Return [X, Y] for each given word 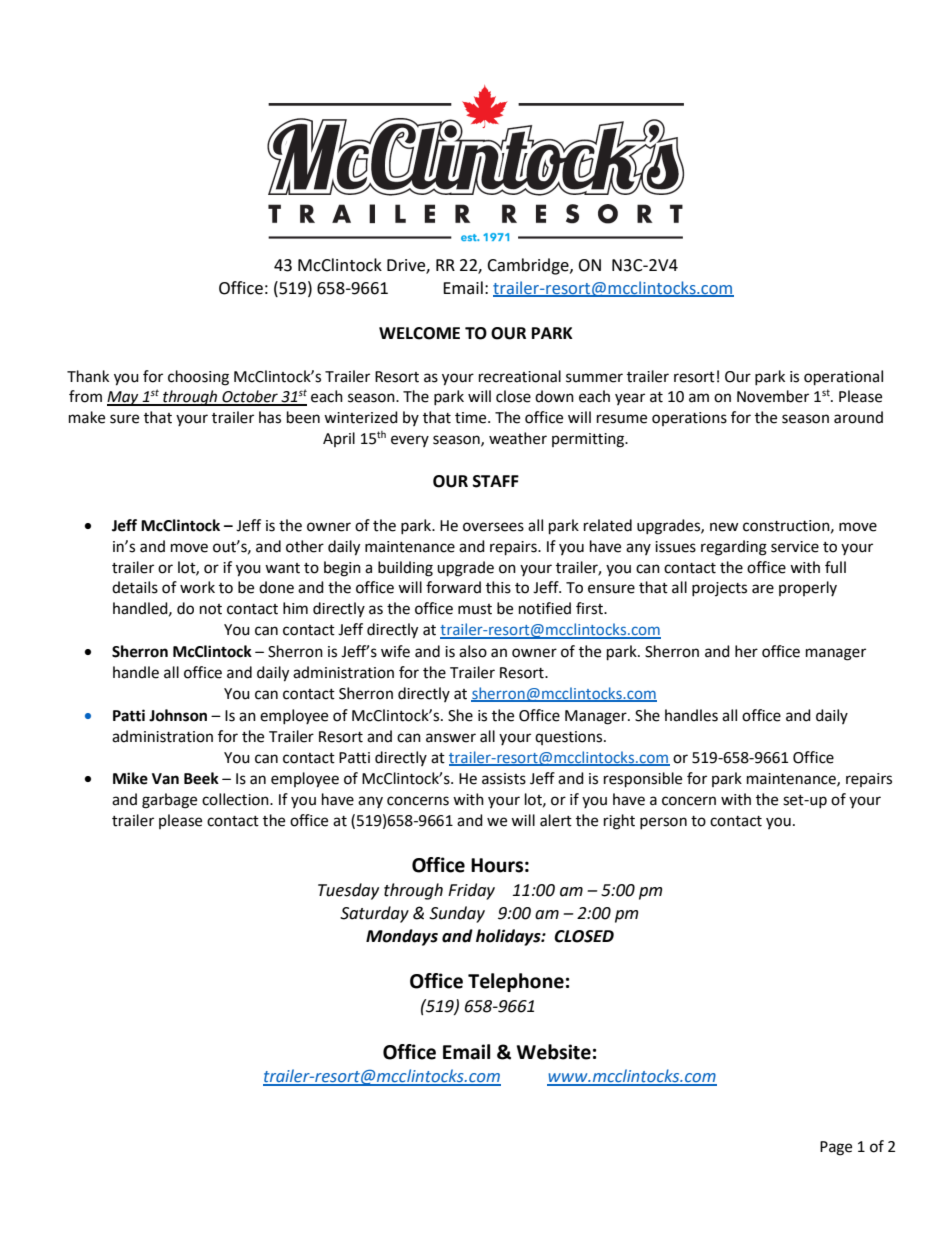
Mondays [402, 937]
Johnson [178, 715]
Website [554, 1052]
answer [451, 738]
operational [843, 378]
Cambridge [529, 266]
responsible [643, 780]
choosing [198, 378]
